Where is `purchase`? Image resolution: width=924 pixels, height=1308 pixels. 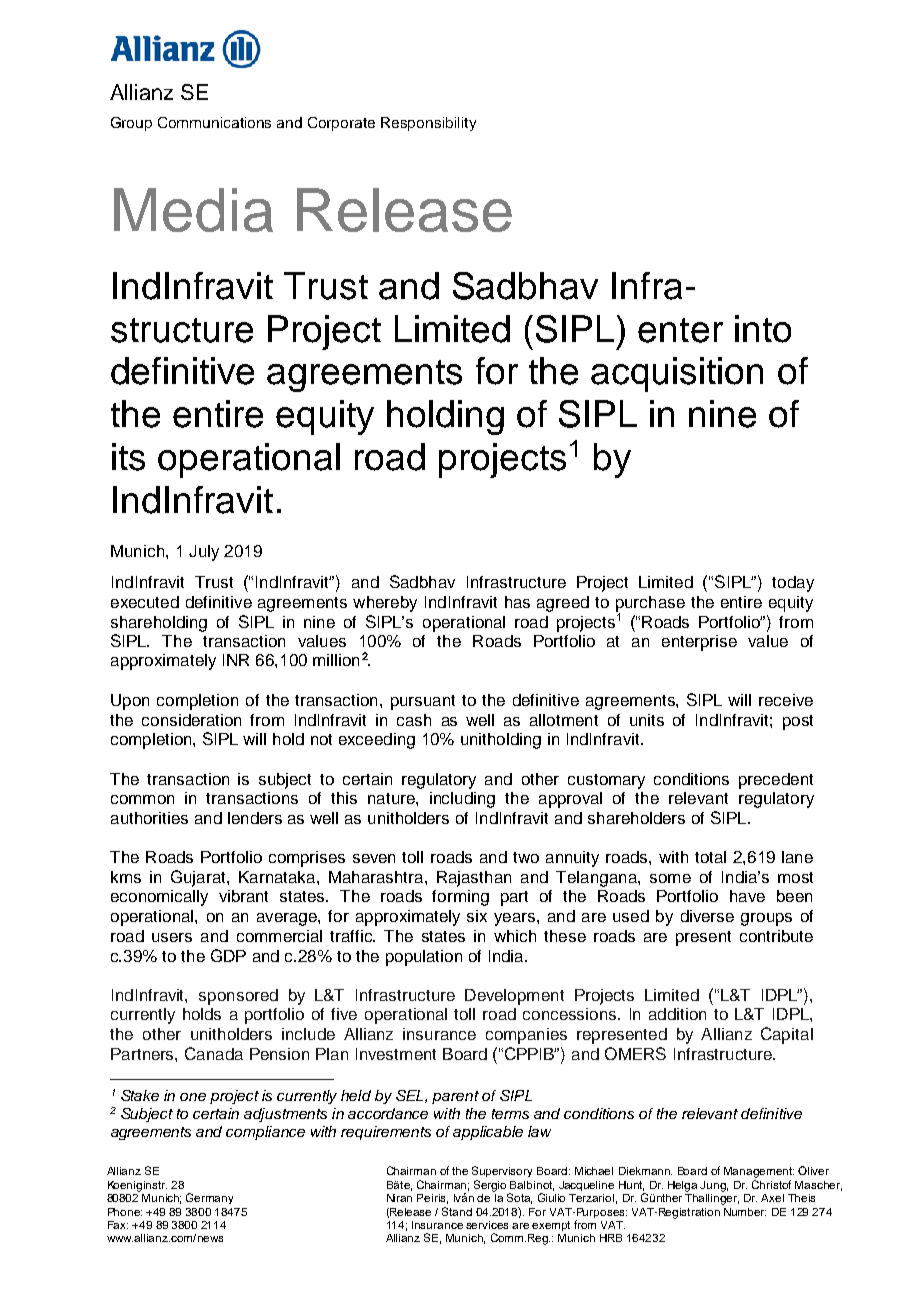
purchase is located at coordinates (650, 605).
